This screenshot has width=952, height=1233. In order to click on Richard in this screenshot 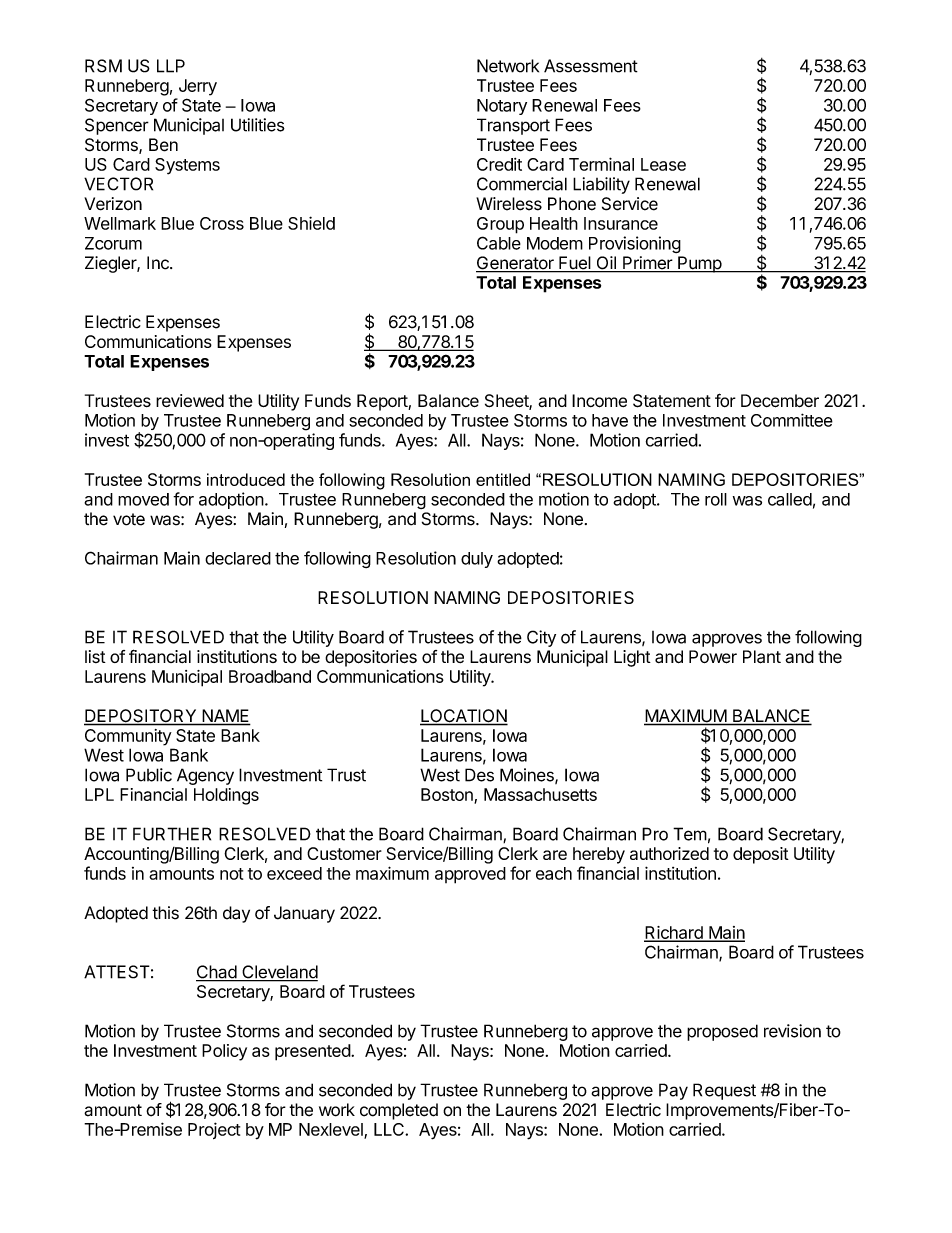, I will do `click(674, 933)`.
